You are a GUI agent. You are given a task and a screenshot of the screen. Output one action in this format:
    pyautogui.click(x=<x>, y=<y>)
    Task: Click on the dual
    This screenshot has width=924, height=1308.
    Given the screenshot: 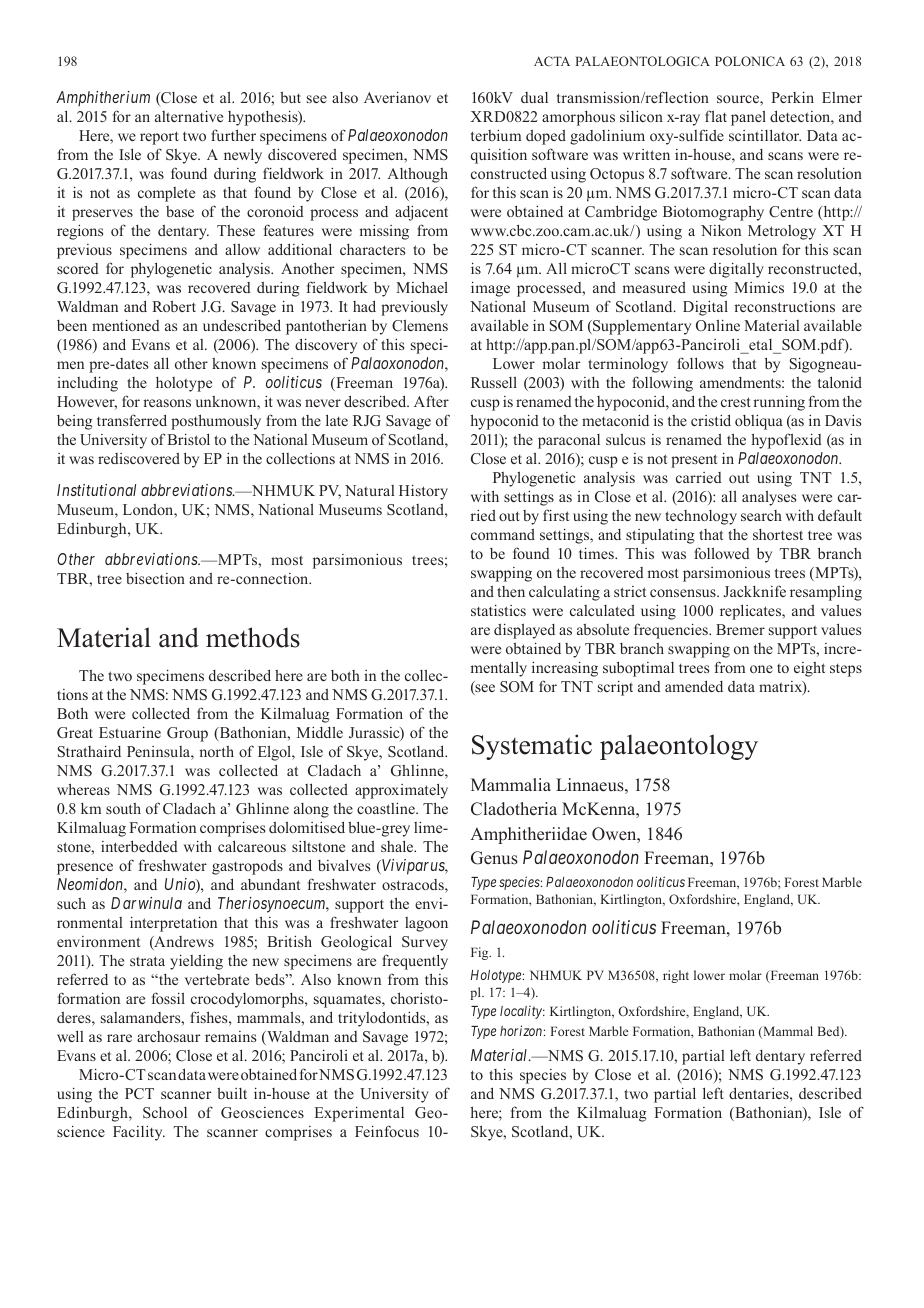 What is the action you would take?
    pyautogui.click(x=534, y=97)
